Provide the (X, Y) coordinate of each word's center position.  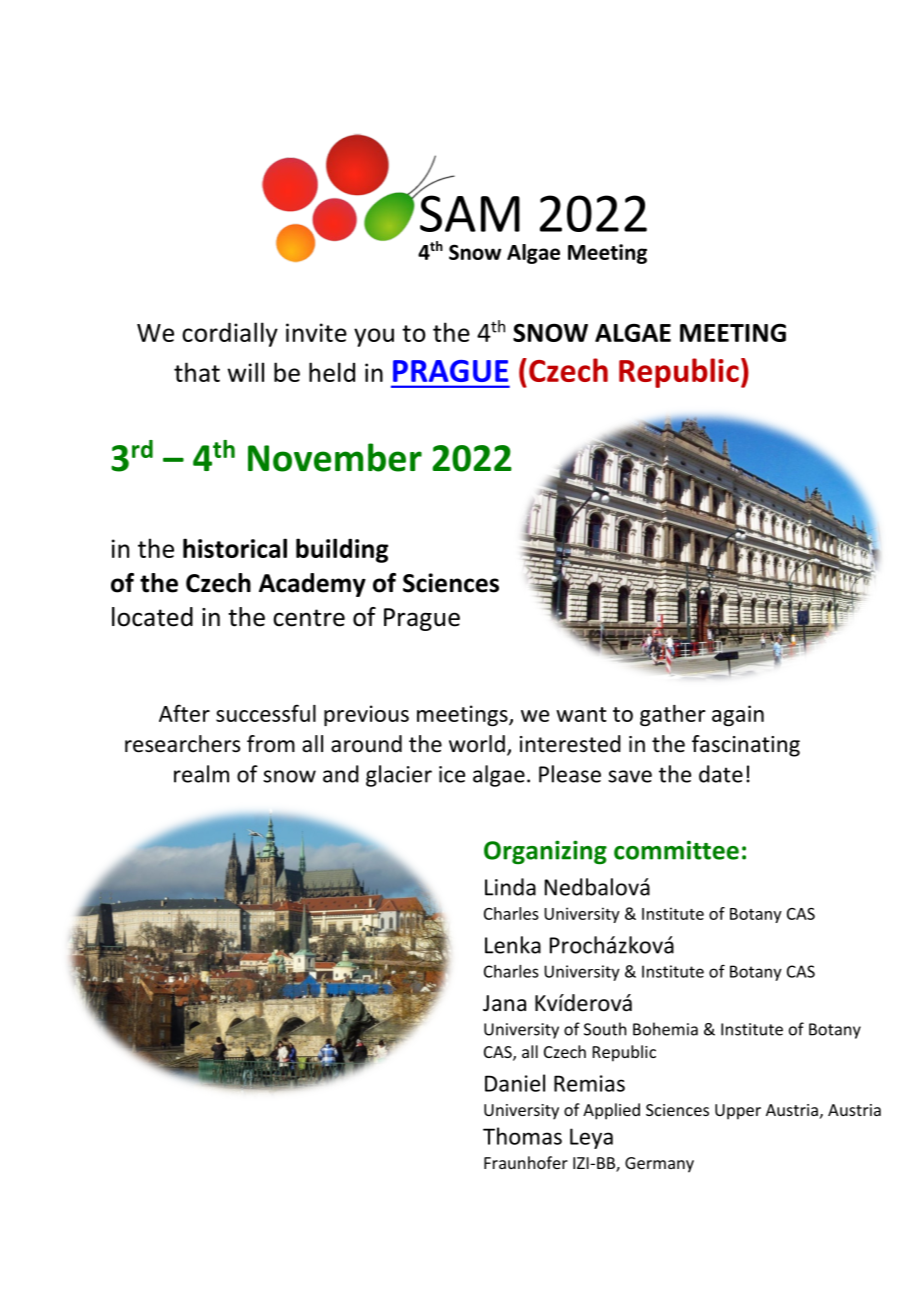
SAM (470, 213)
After (184, 713)
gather (673, 715)
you (374, 337)
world (477, 744)
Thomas (522, 1136)
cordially (230, 334)
